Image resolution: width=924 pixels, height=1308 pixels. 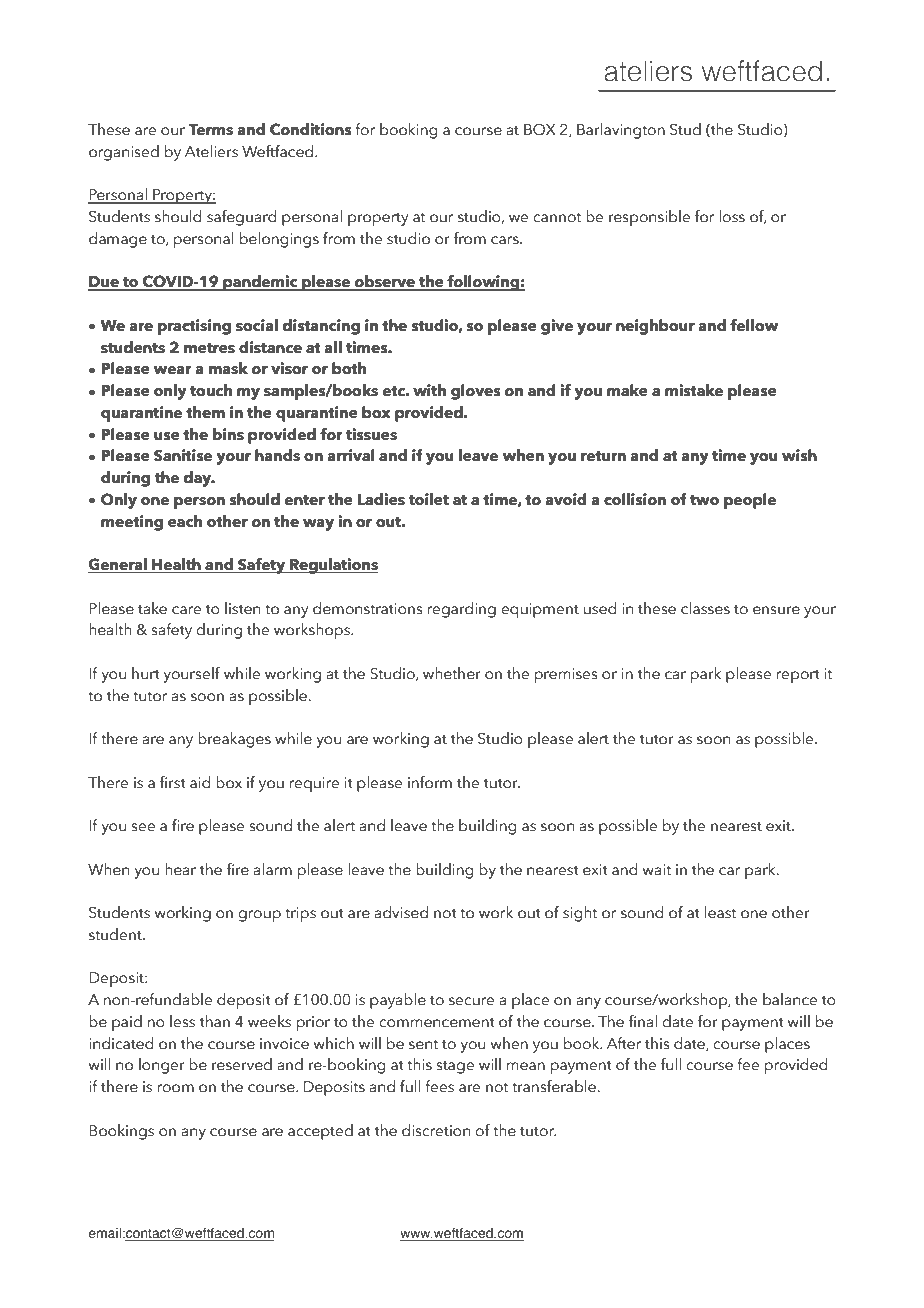 I want to click on regarding, so click(x=462, y=610).
